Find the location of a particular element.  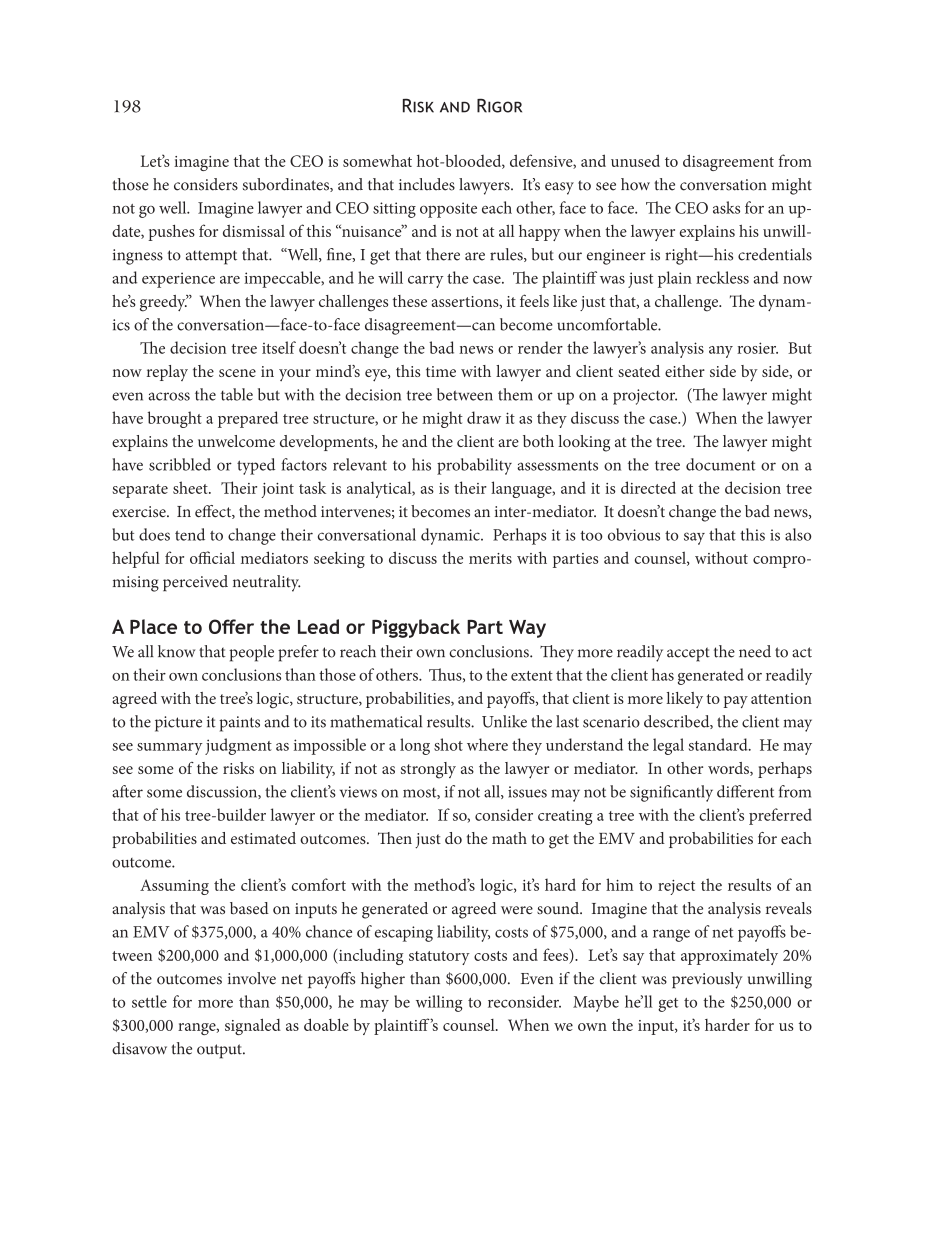

unused is located at coordinates (635, 160).
